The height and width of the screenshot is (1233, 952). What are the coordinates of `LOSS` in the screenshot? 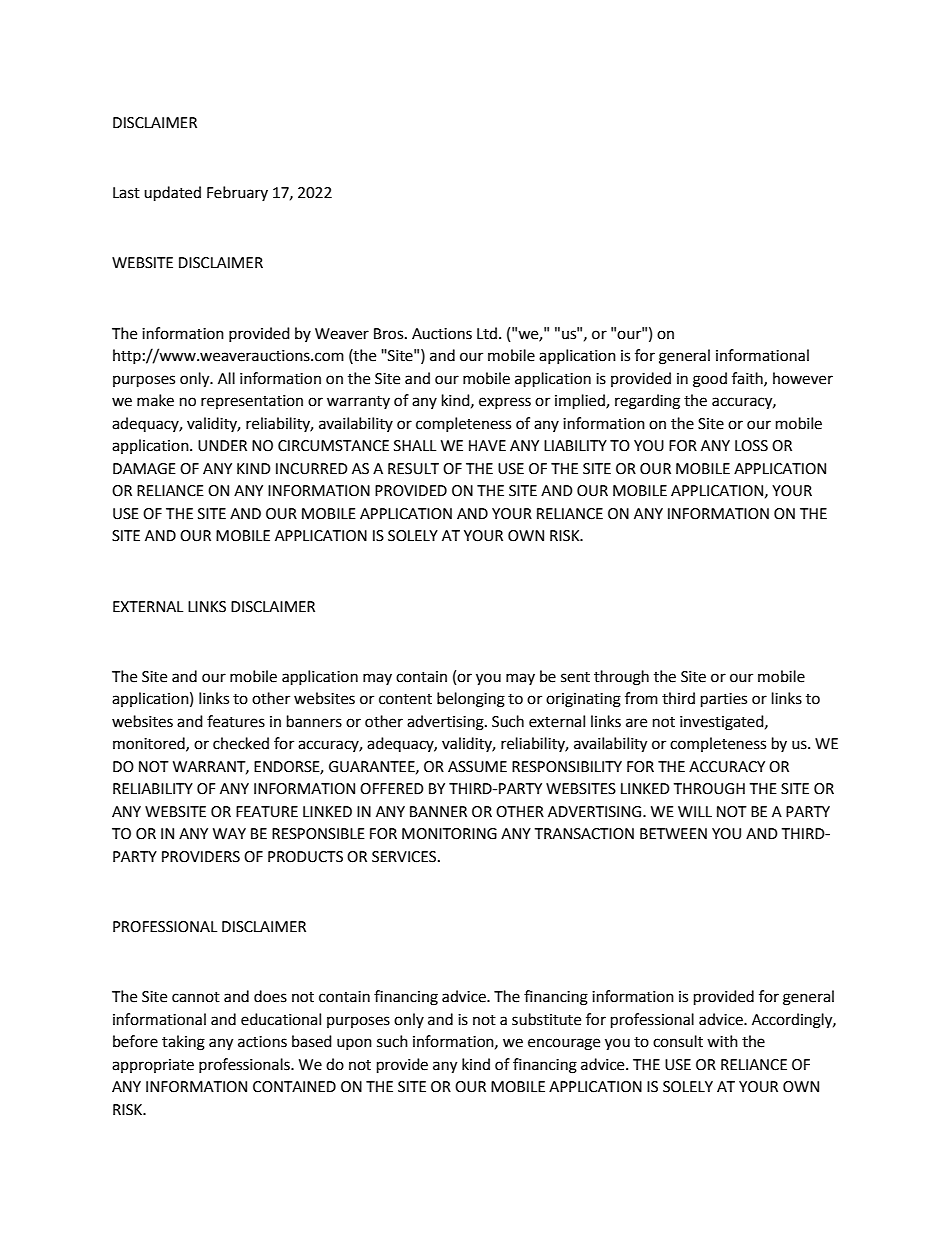 It's located at (751, 446).
